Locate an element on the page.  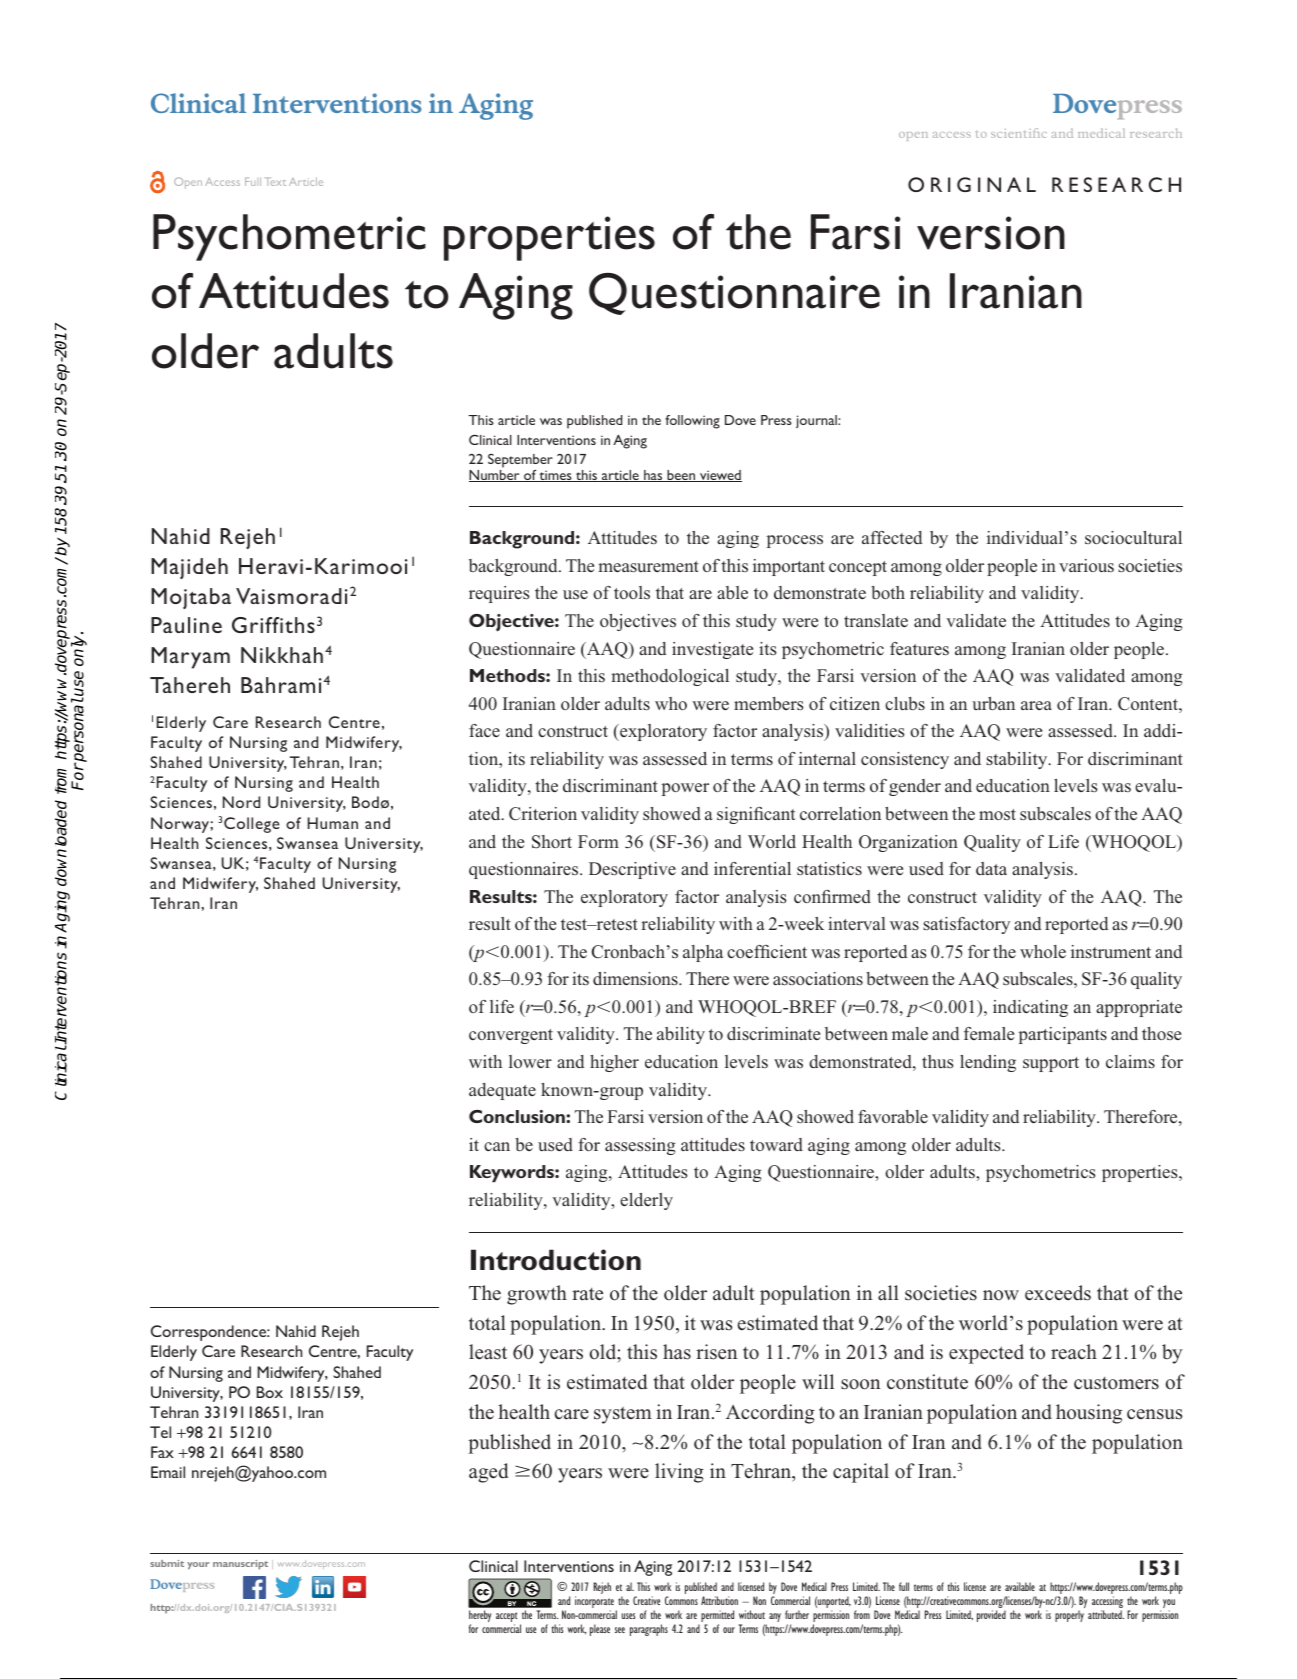
area is located at coordinates (1036, 705).
